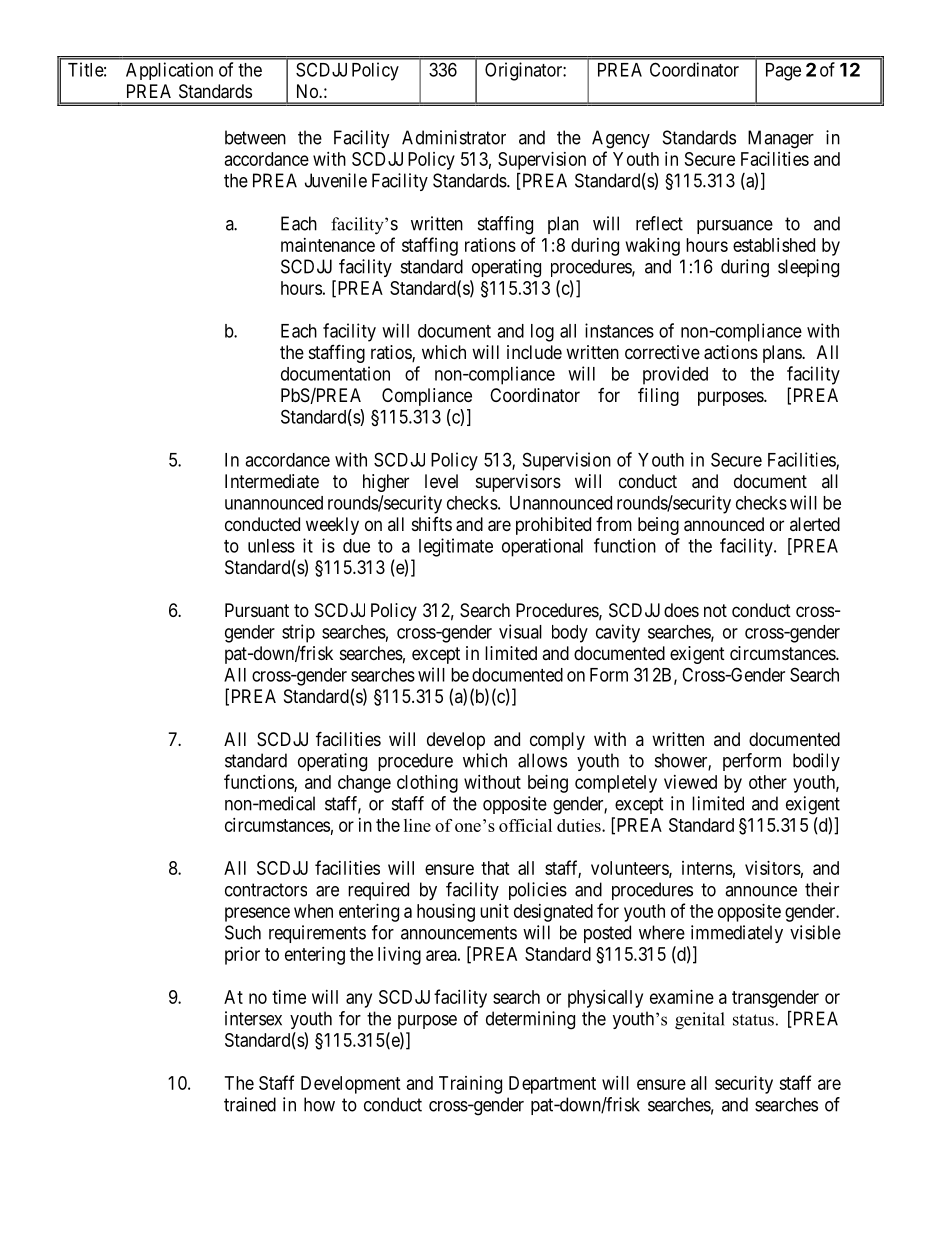  I want to click on Department, so click(552, 1085).
